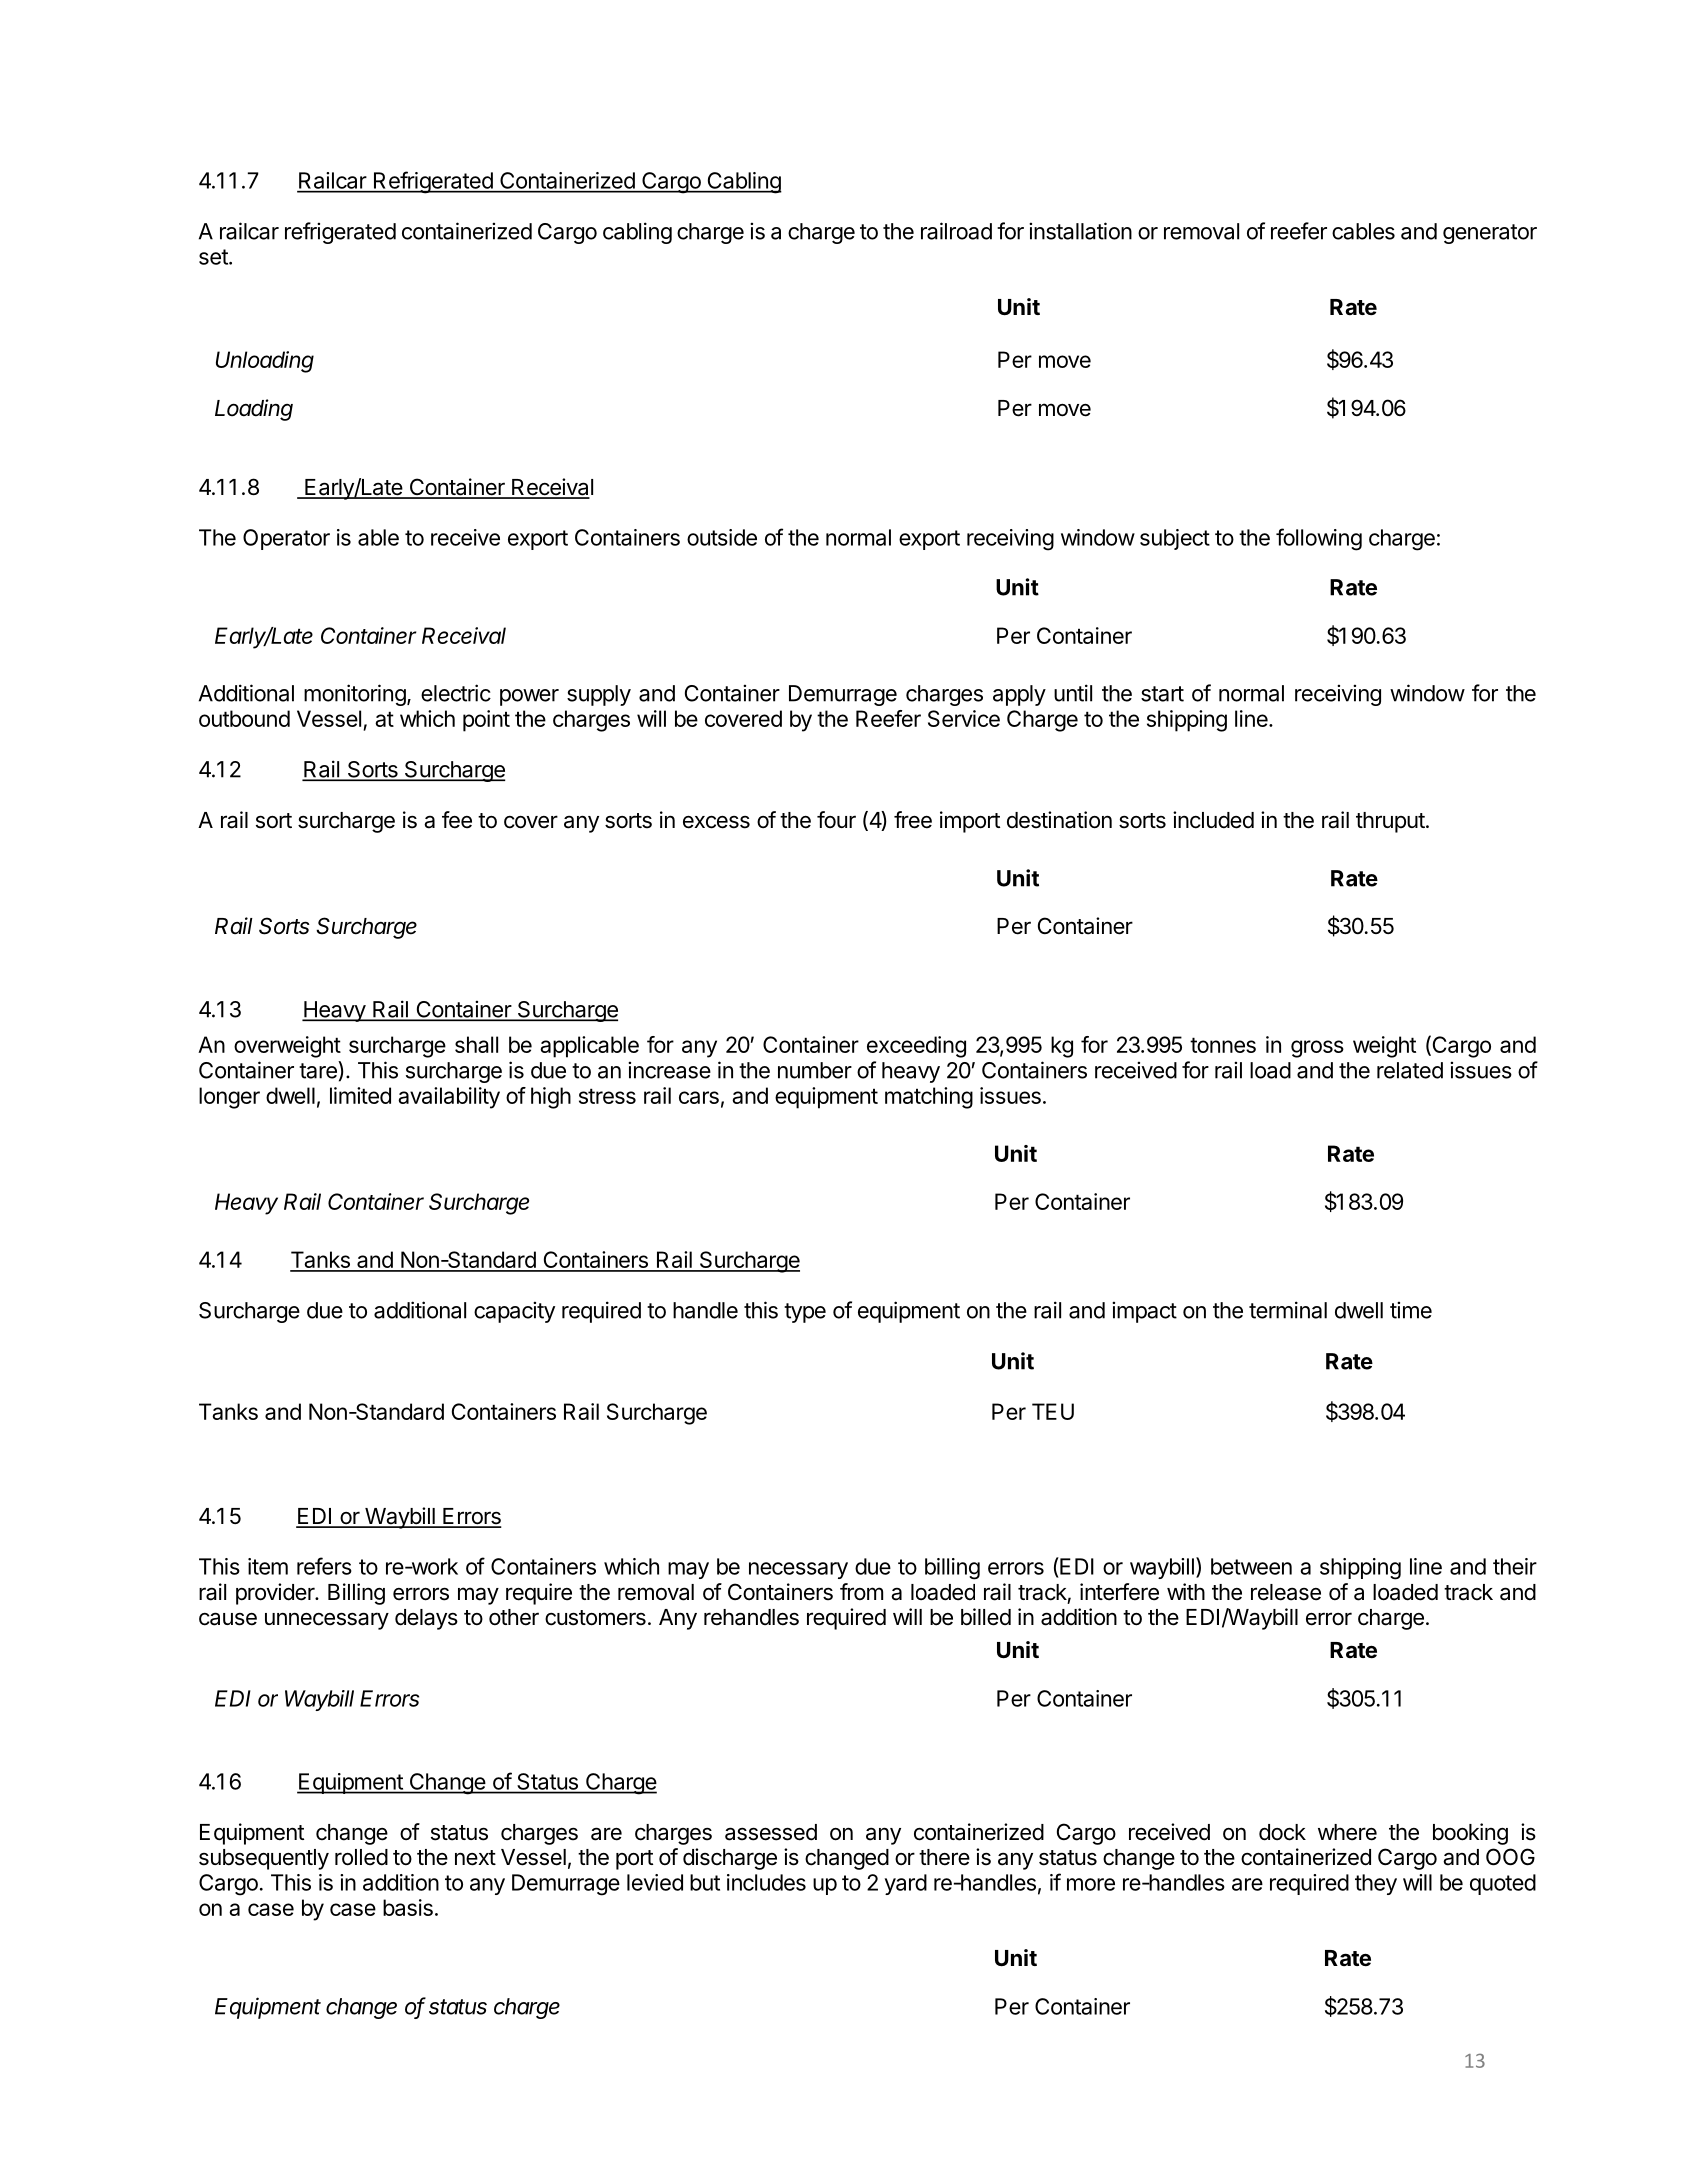 Image resolution: width=1684 pixels, height=2179 pixels. What do you see at coordinates (1347, 1832) in the image?
I see `where` at bounding box center [1347, 1832].
